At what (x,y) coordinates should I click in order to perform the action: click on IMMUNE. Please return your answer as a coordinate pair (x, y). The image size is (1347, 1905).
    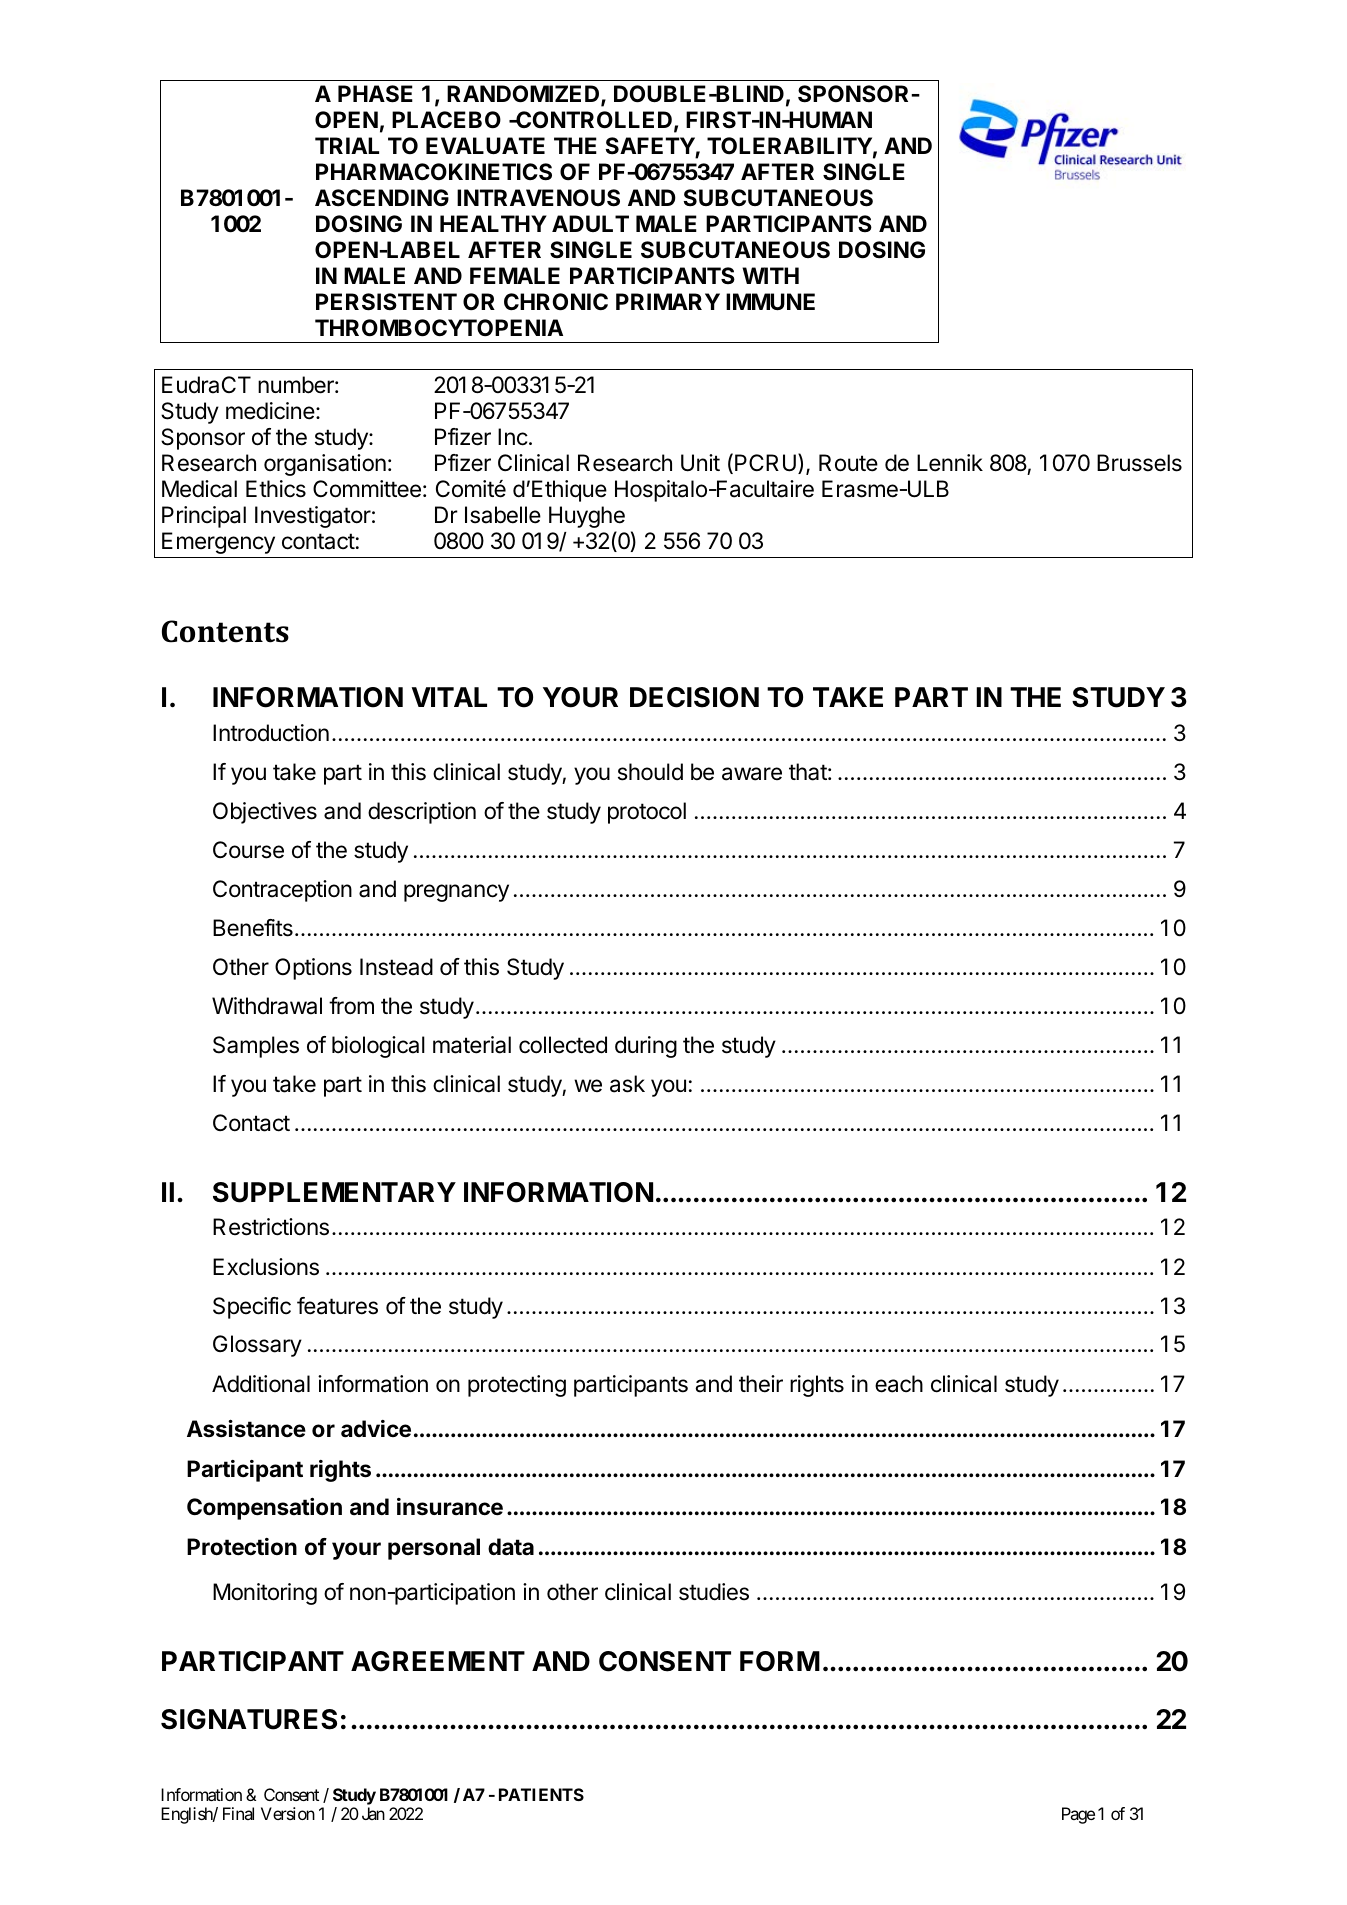
    Looking at the image, I should click on (770, 302).
